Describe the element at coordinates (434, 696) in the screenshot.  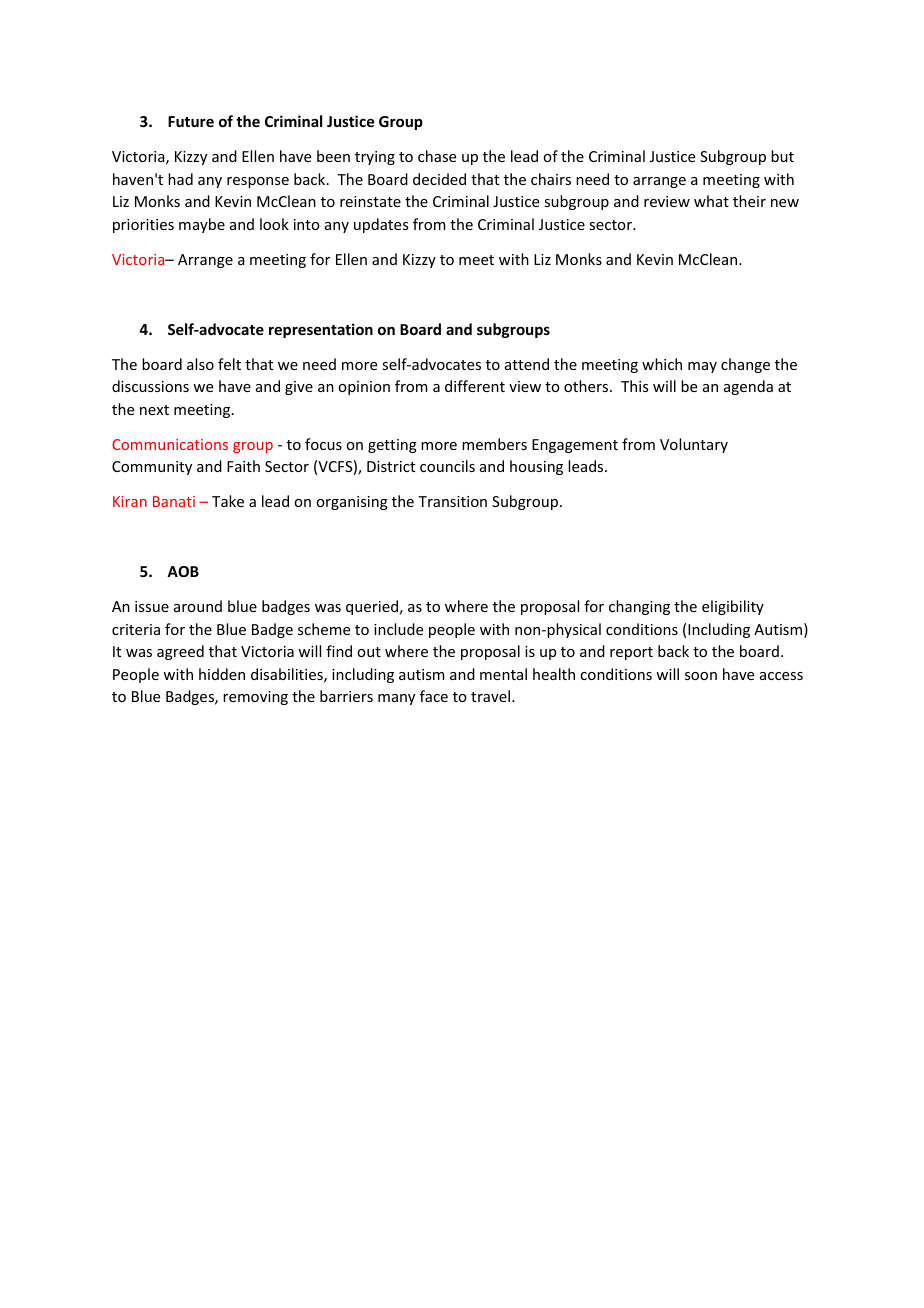
I see `face` at that location.
